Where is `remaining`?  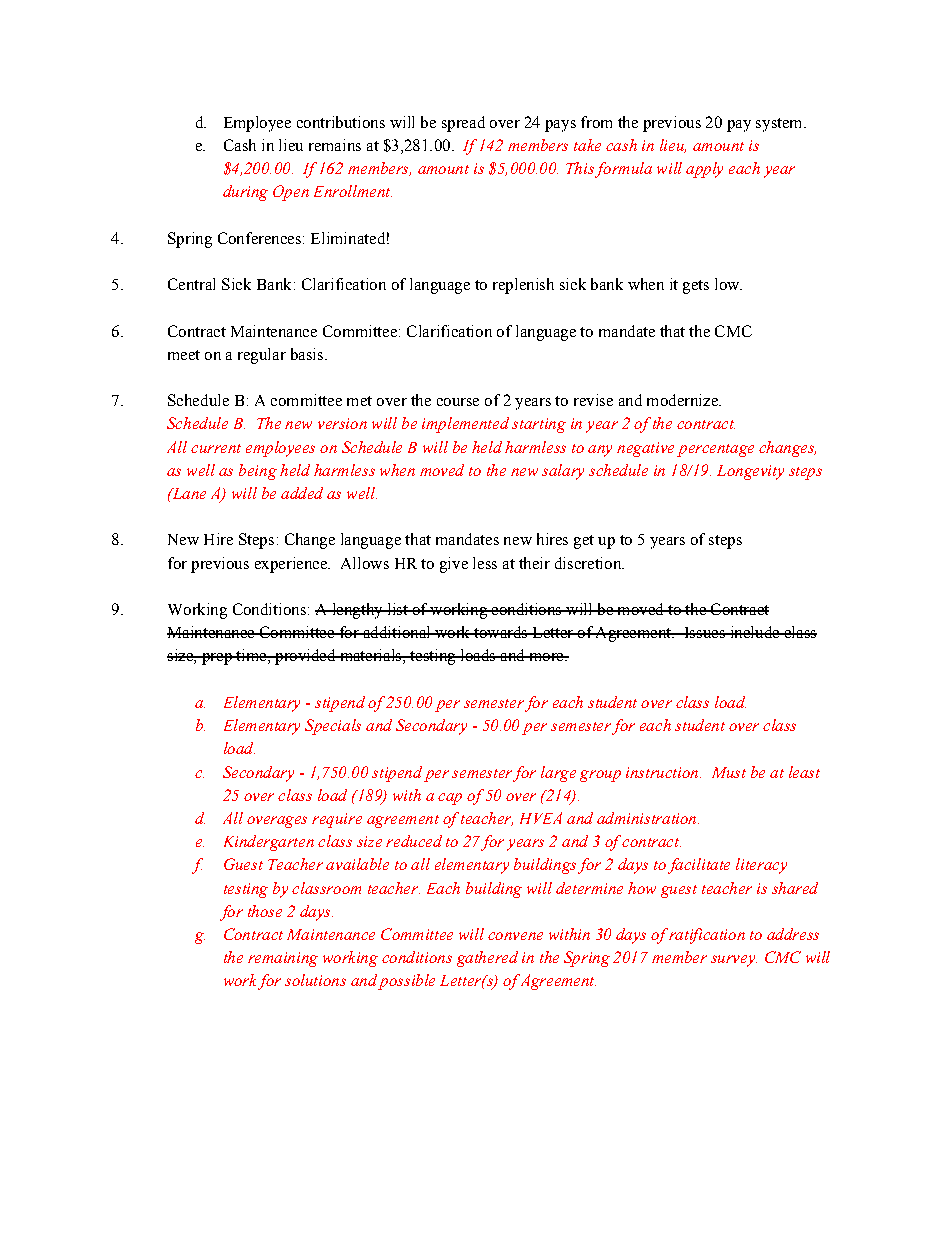
remaining is located at coordinates (283, 959).
